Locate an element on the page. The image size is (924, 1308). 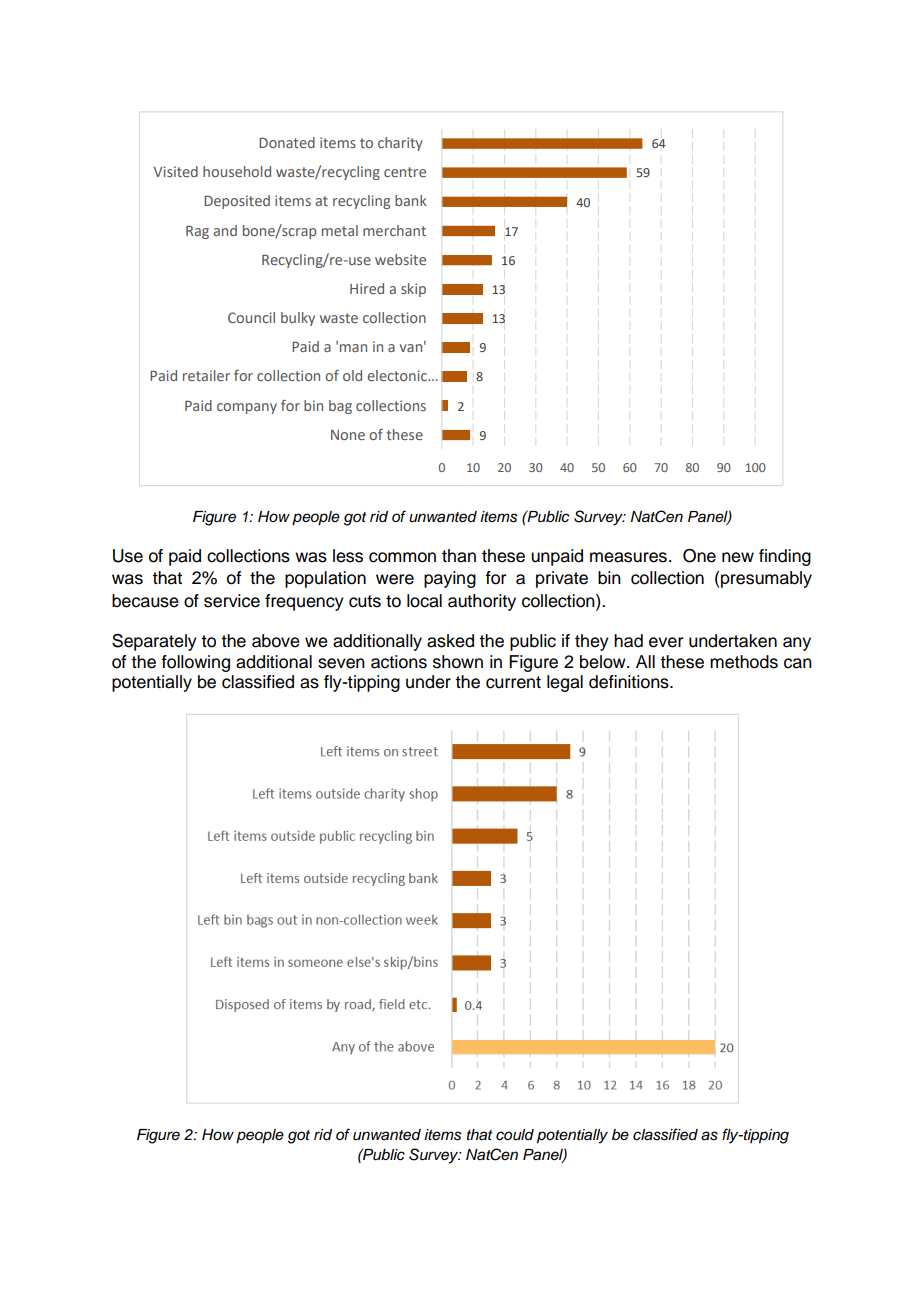
household is located at coordinates (237, 171).
